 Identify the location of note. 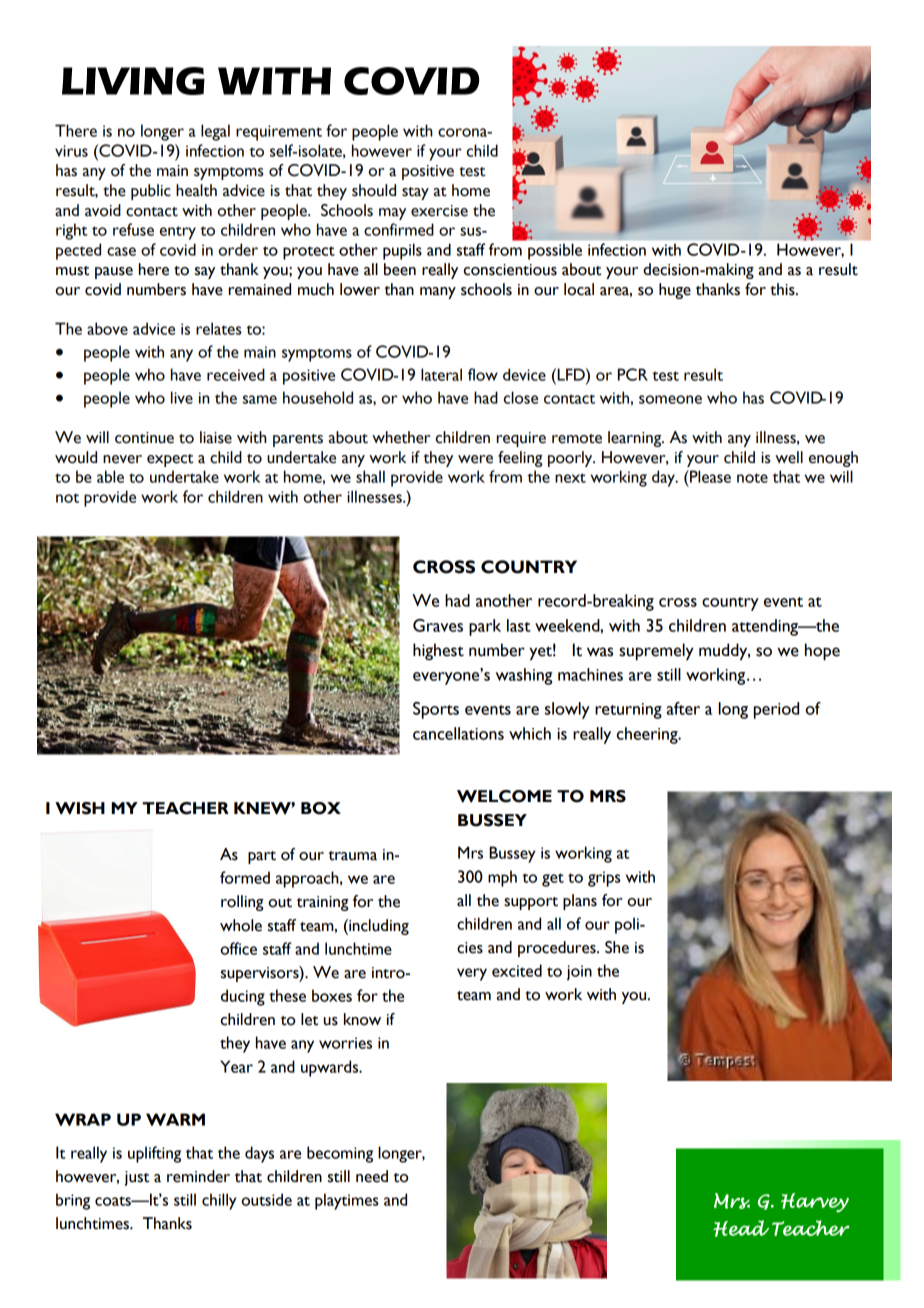
(752, 478).
